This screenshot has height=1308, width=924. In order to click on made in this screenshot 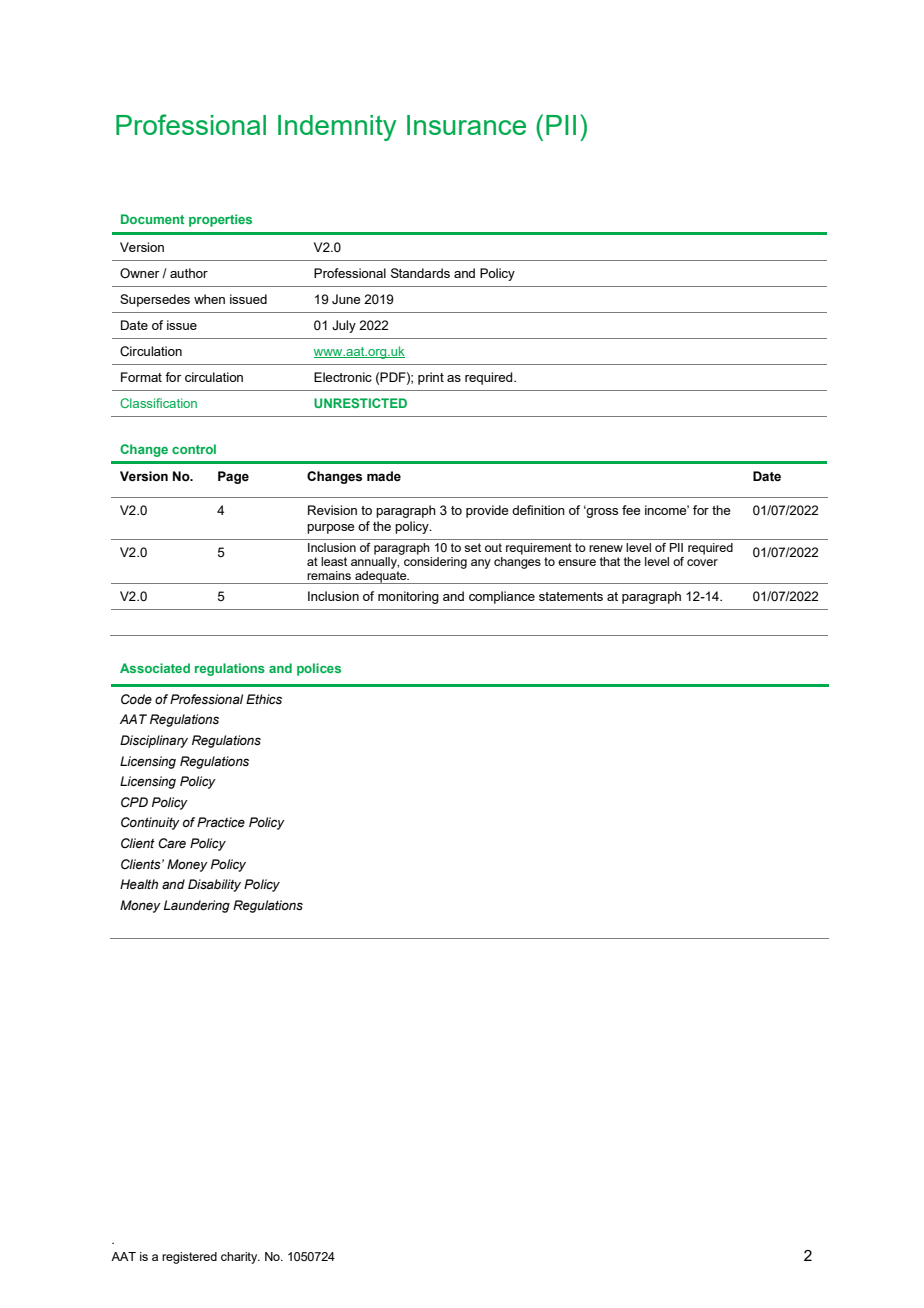, I will do `click(384, 476)`.
